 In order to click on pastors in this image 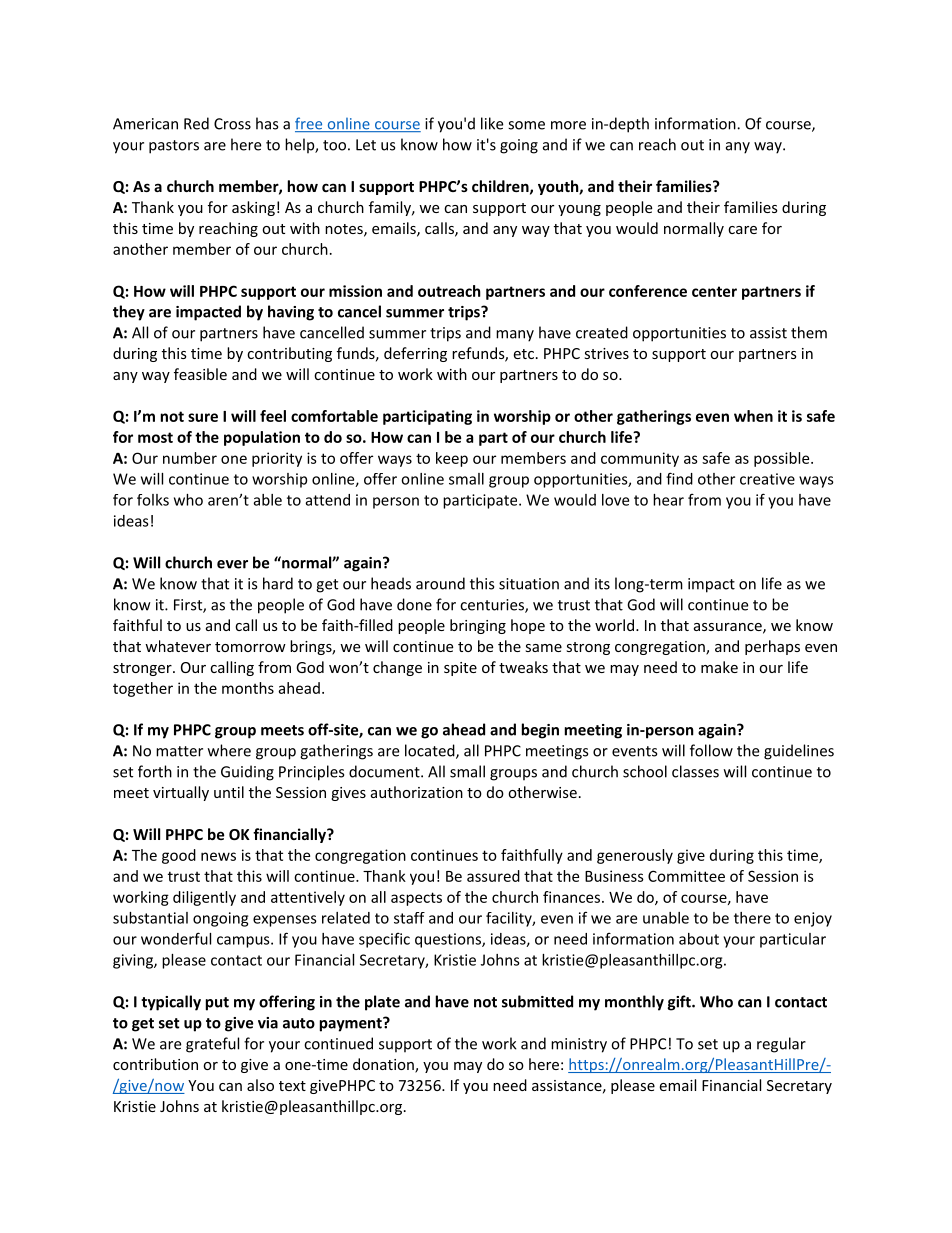, I will do `click(174, 147)`.
